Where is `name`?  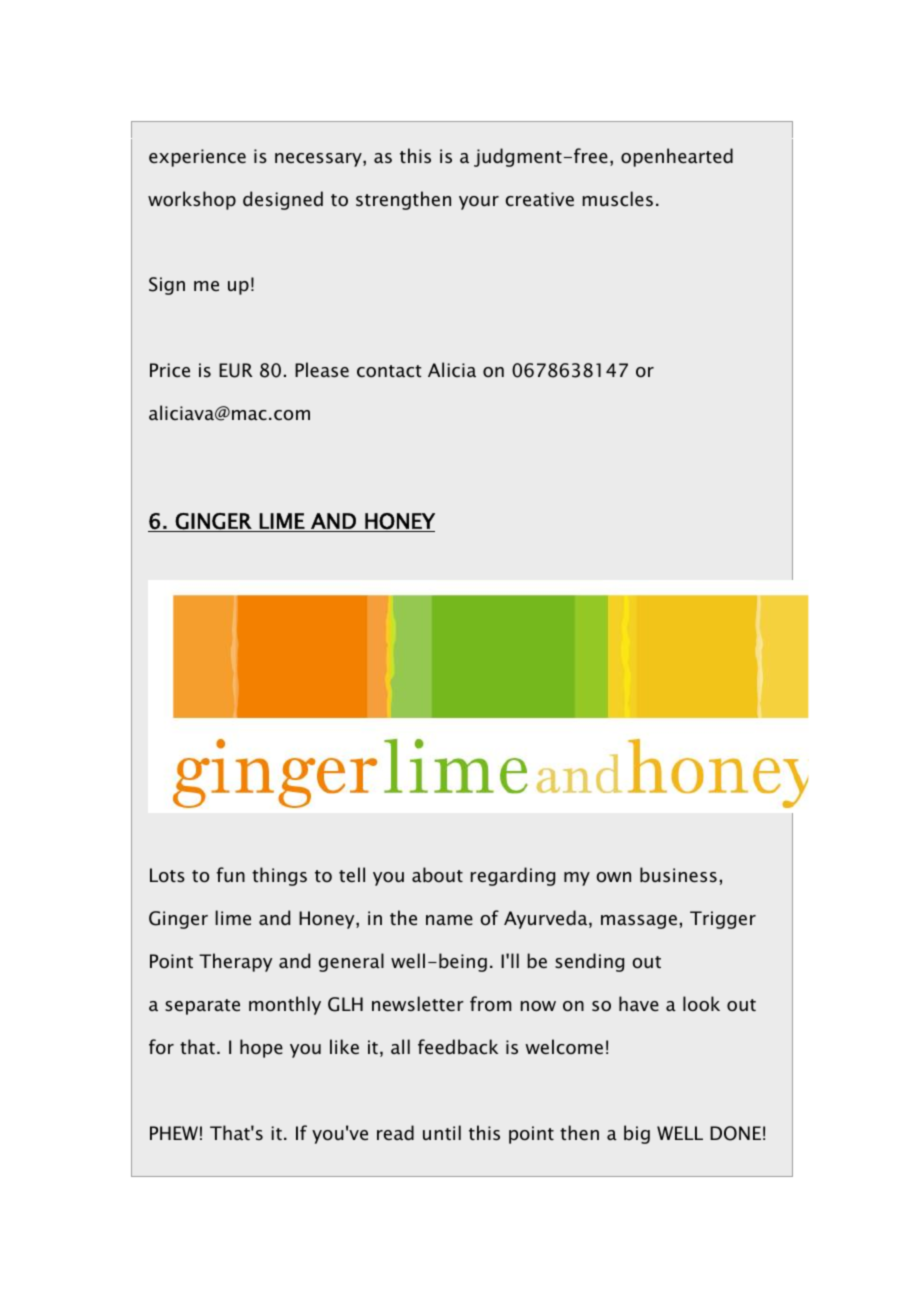
name is located at coordinates (449, 920).
